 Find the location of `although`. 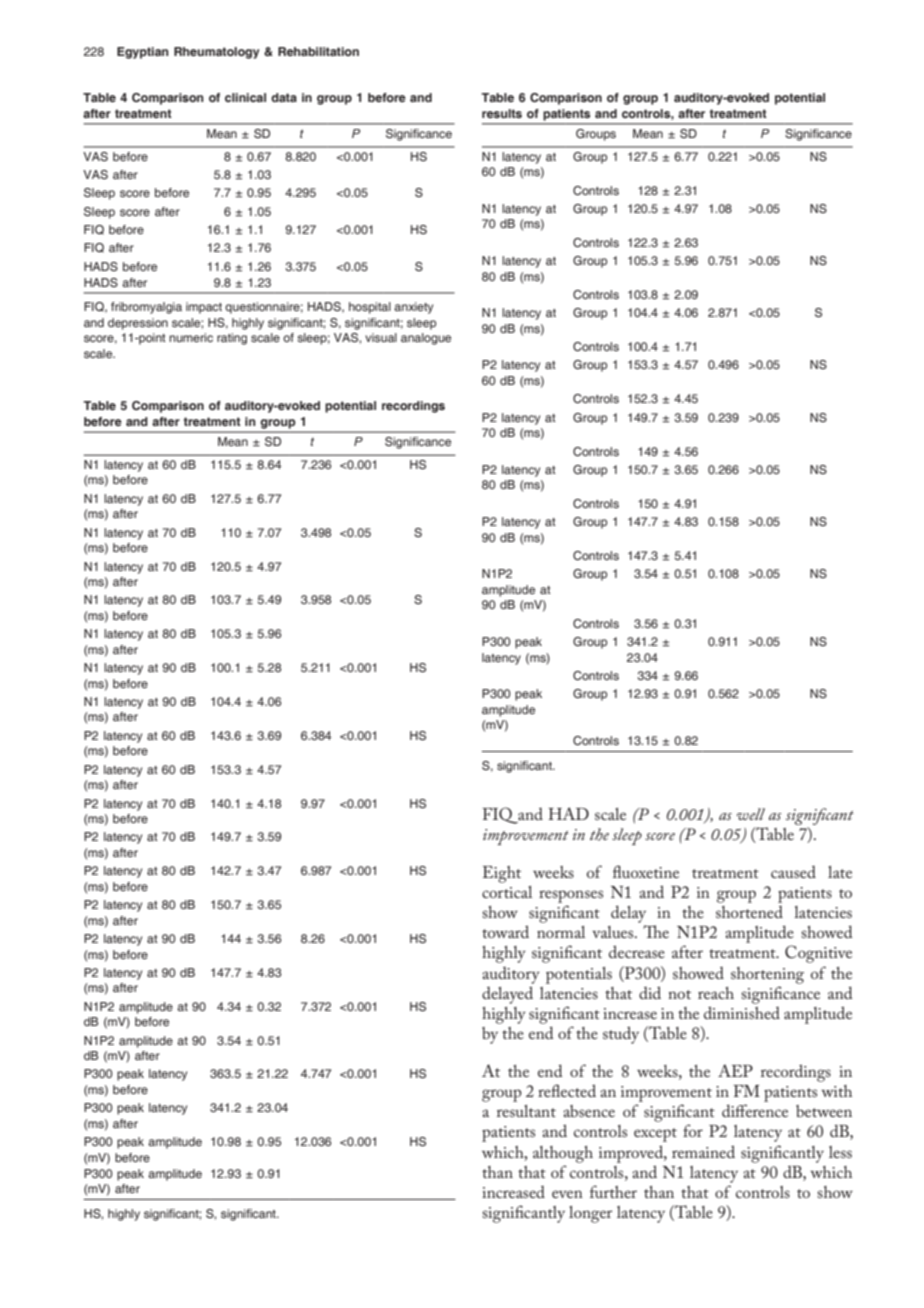

although is located at coordinates (563, 1154).
